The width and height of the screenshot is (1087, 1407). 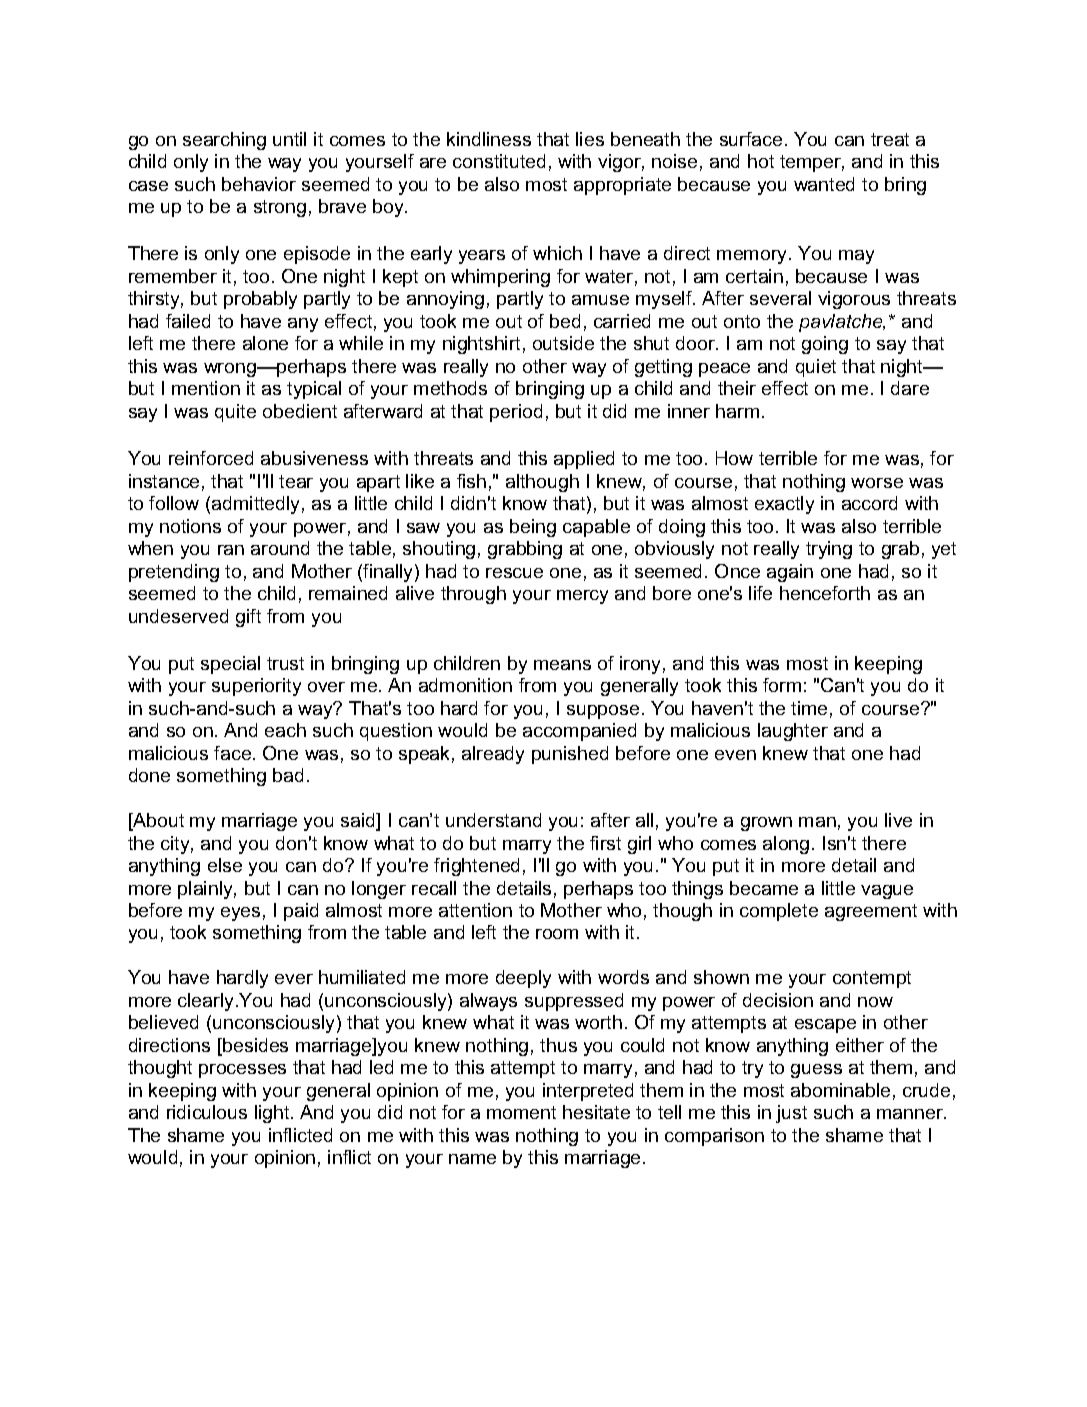 What do you see at coordinates (230, 665) in the screenshot?
I see `special` at bounding box center [230, 665].
